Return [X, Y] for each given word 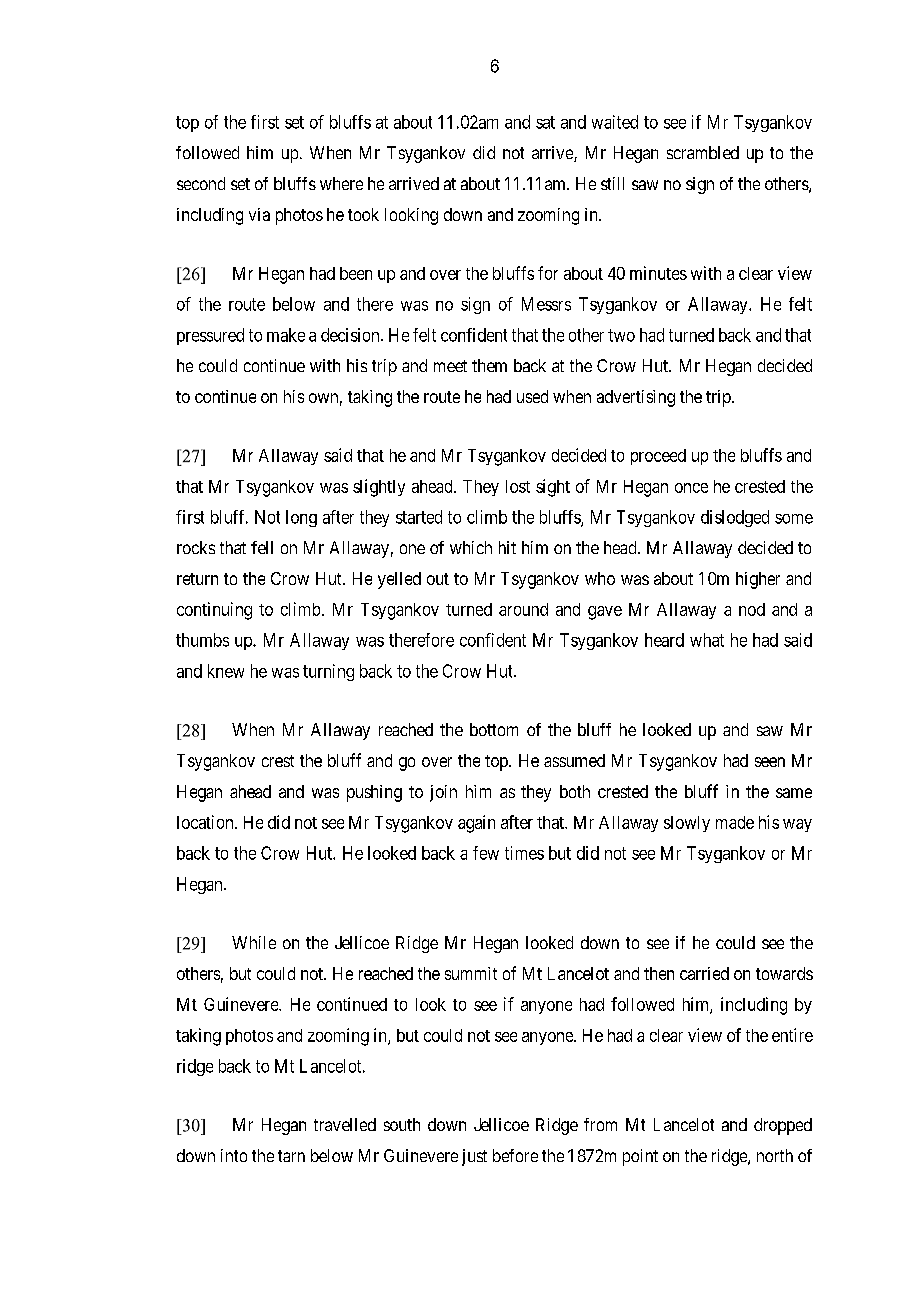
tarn [291, 1156]
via [259, 214]
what [707, 640]
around [523, 609]
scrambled [703, 152]
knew [226, 671]
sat [545, 122]
